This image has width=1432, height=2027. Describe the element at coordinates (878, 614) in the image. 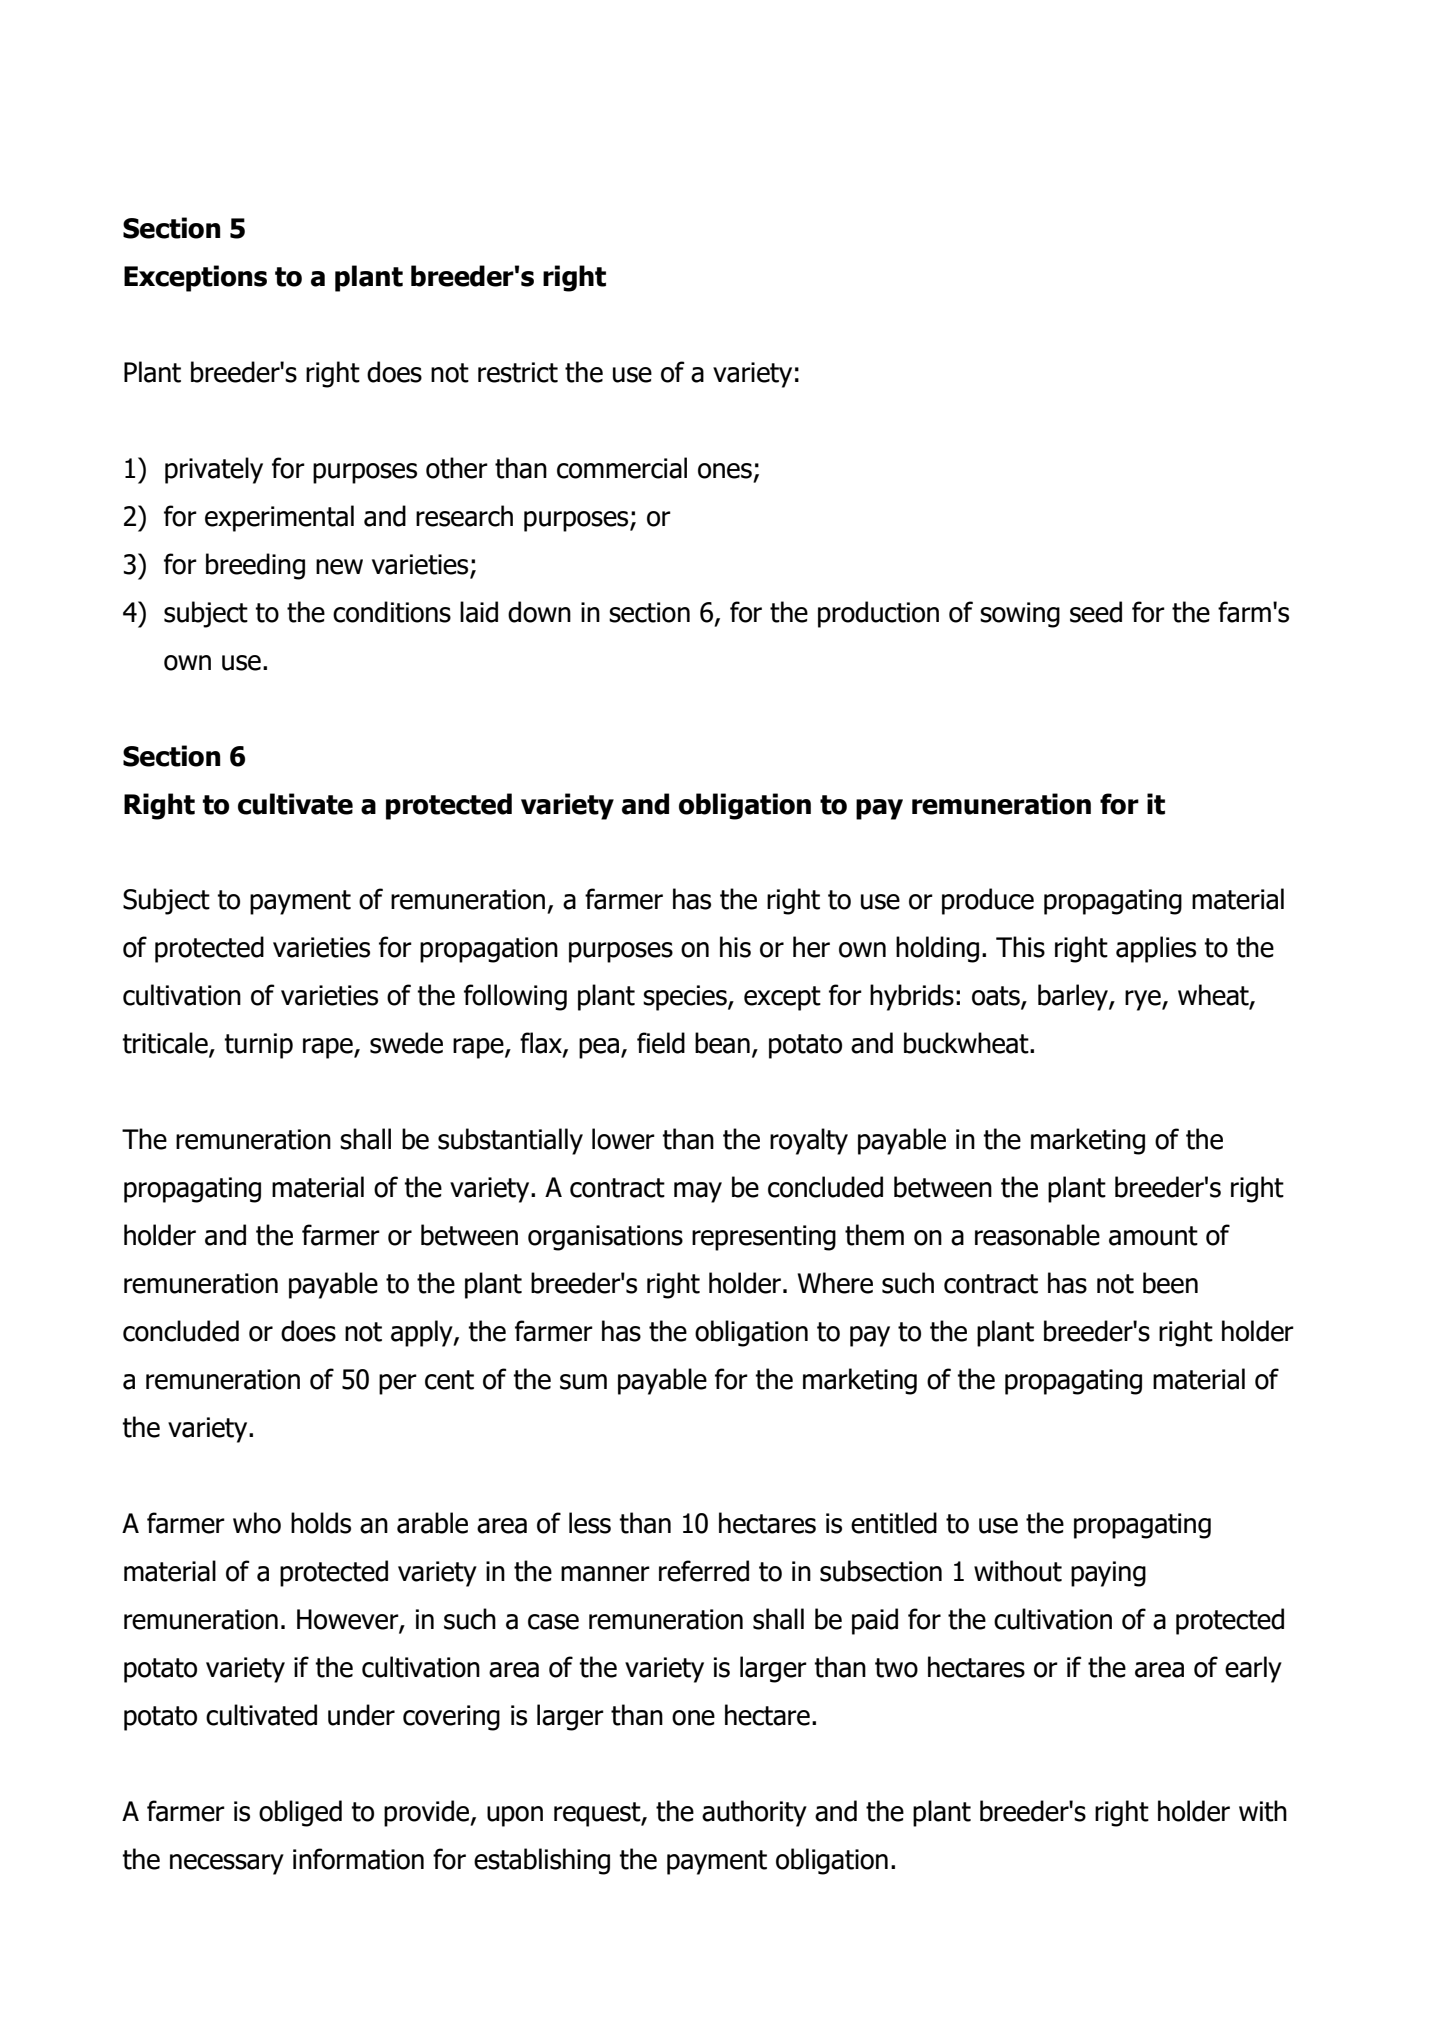

I see `production` at that location.
